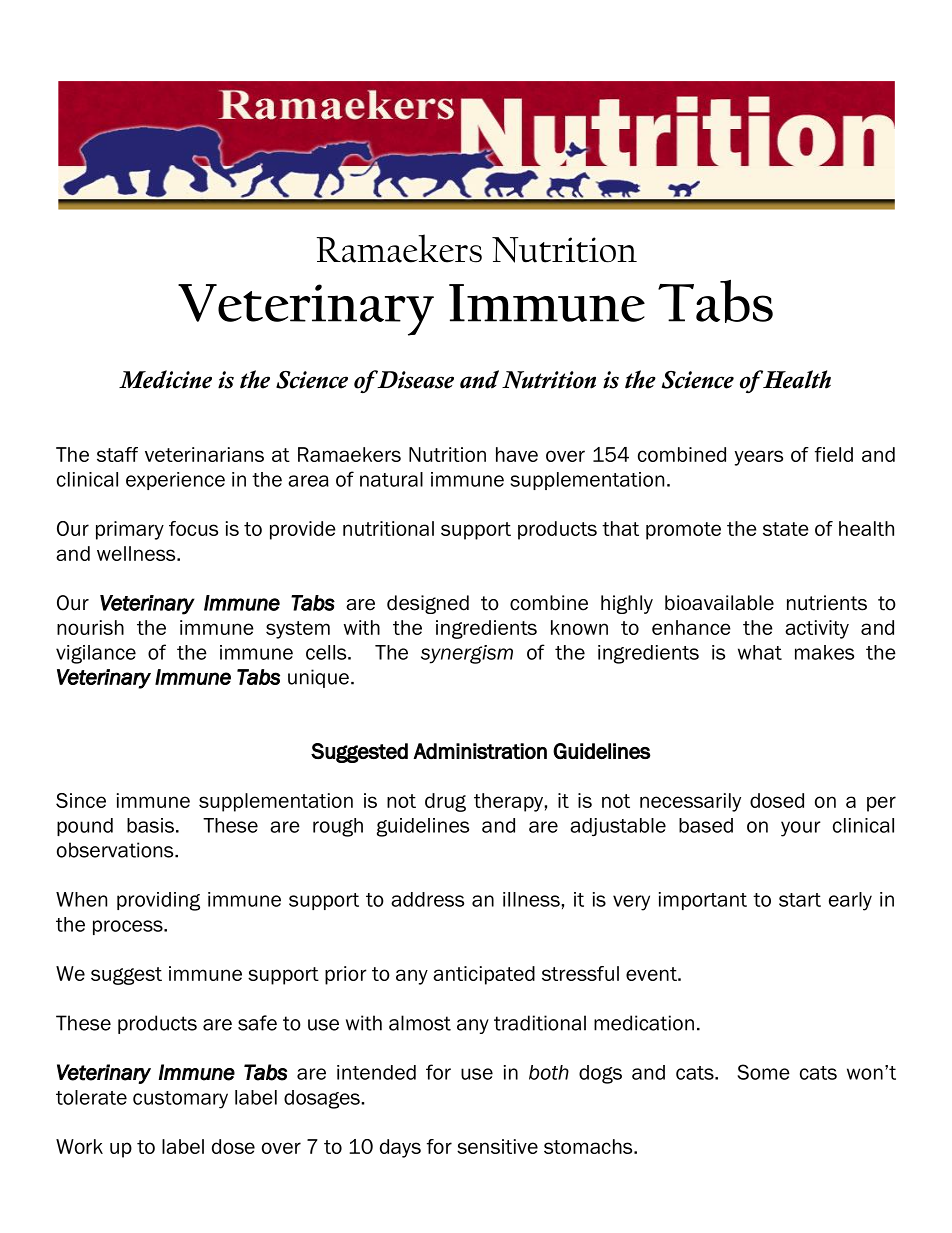  What do you see at coordinates (180, 1100) in the screenshot?
I see `customary` at bounding box center [180, 1100].
